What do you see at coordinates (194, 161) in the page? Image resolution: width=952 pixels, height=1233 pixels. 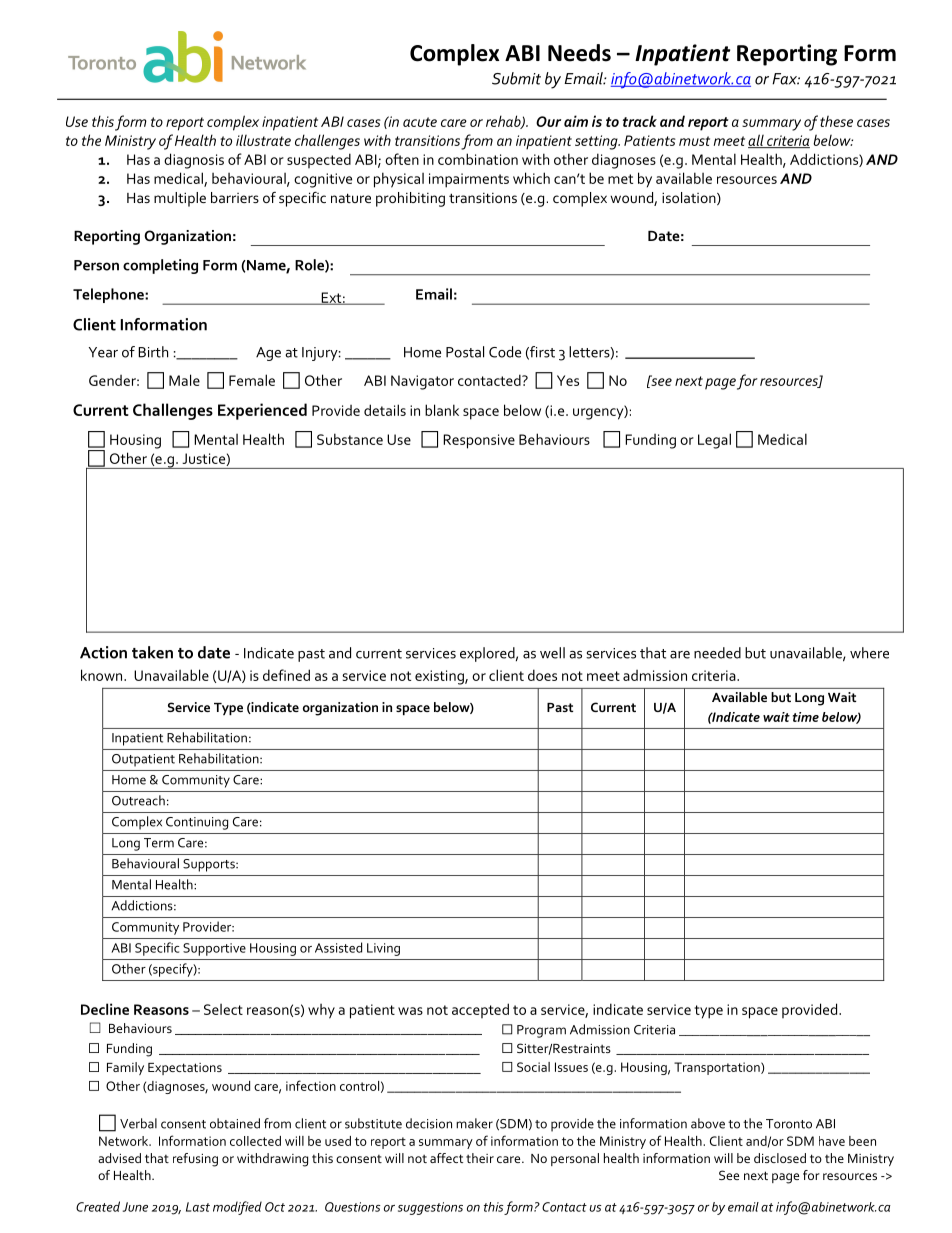 I see `diagnosis` at bounding box center [194, 161].
